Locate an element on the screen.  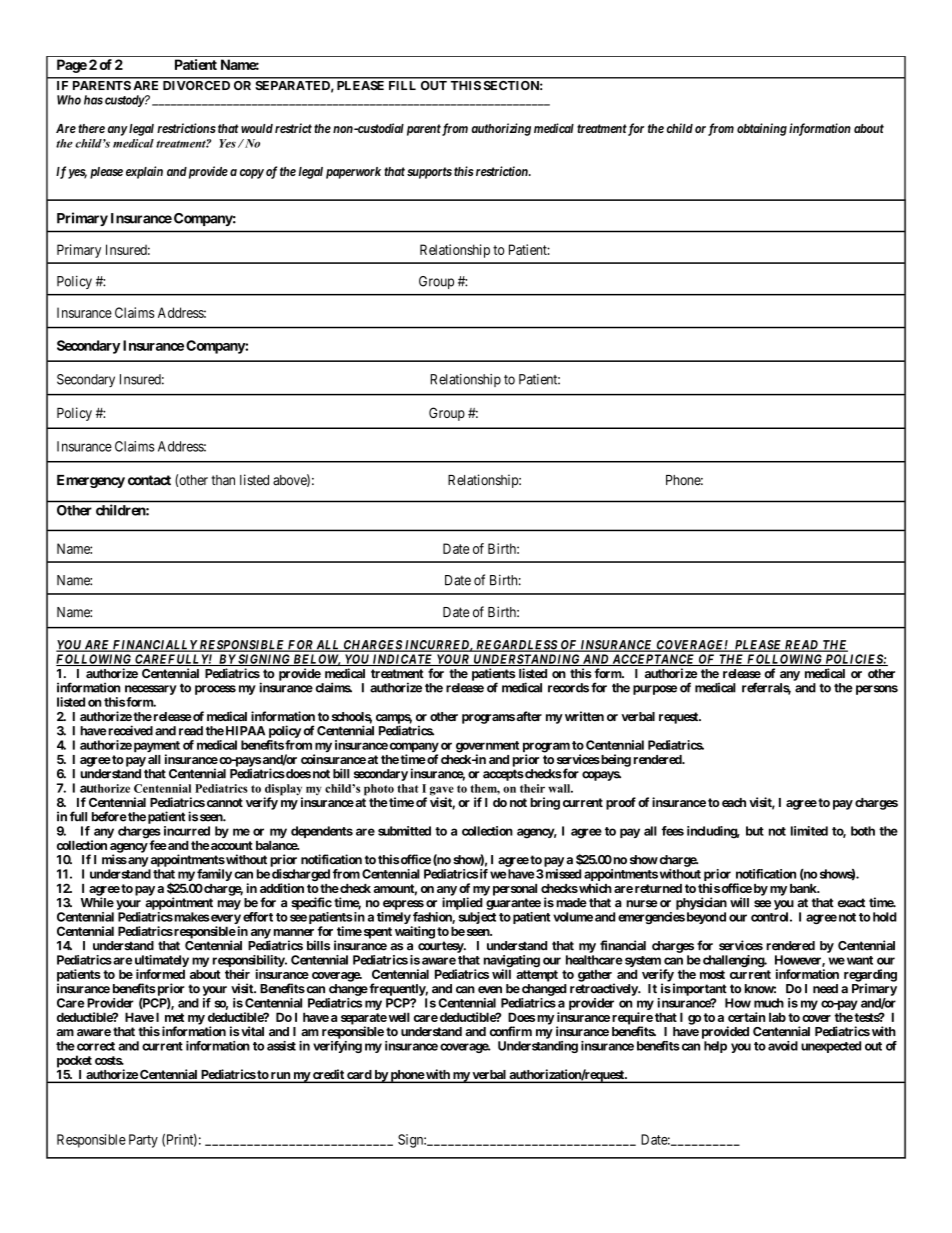
REGARDLESS is located at coordinates (516, 646).
